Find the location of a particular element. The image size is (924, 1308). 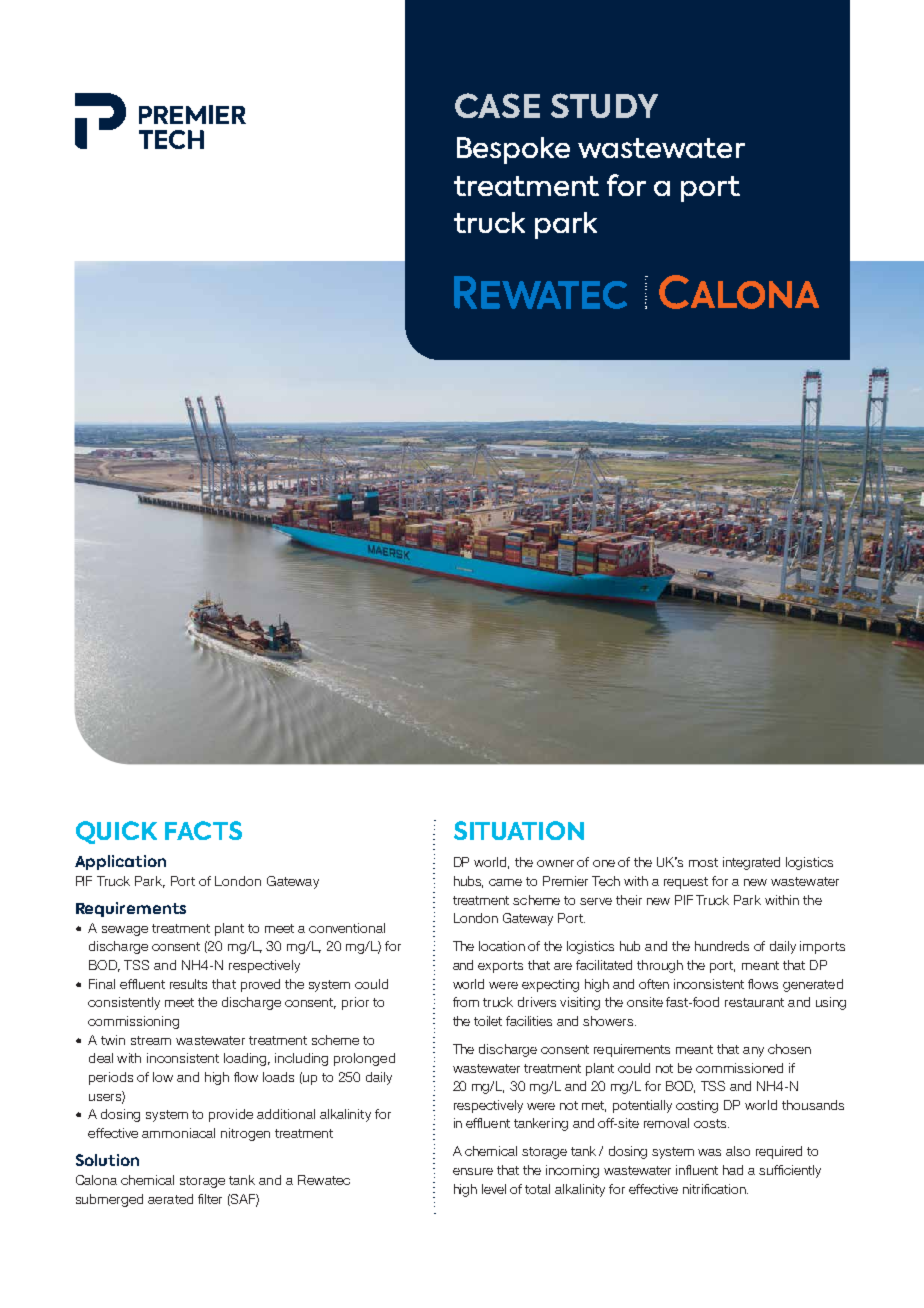

aerated is located at coordinates (170, 1199).
